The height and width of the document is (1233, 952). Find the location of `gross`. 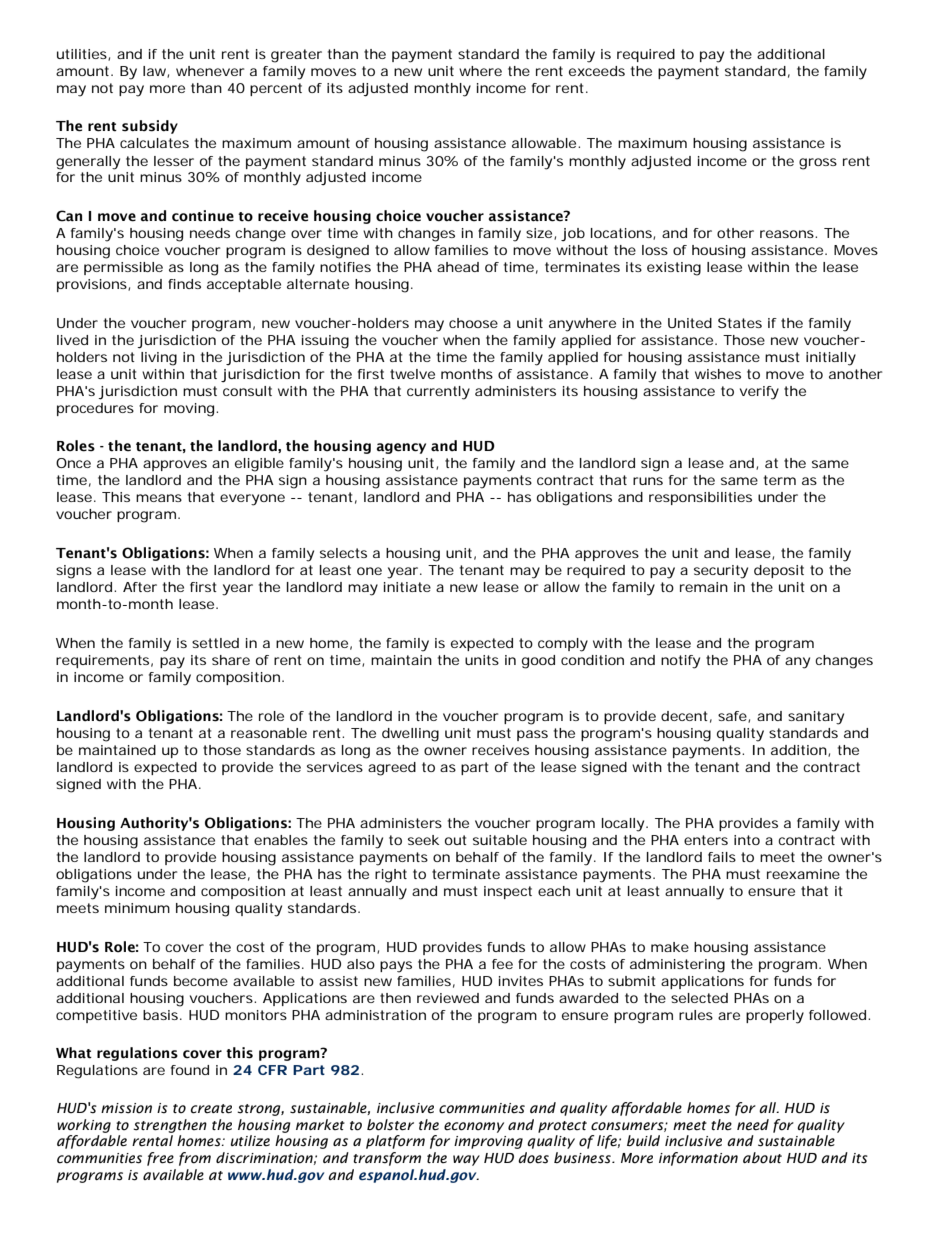

gross is located at coordinates (818, 164).
